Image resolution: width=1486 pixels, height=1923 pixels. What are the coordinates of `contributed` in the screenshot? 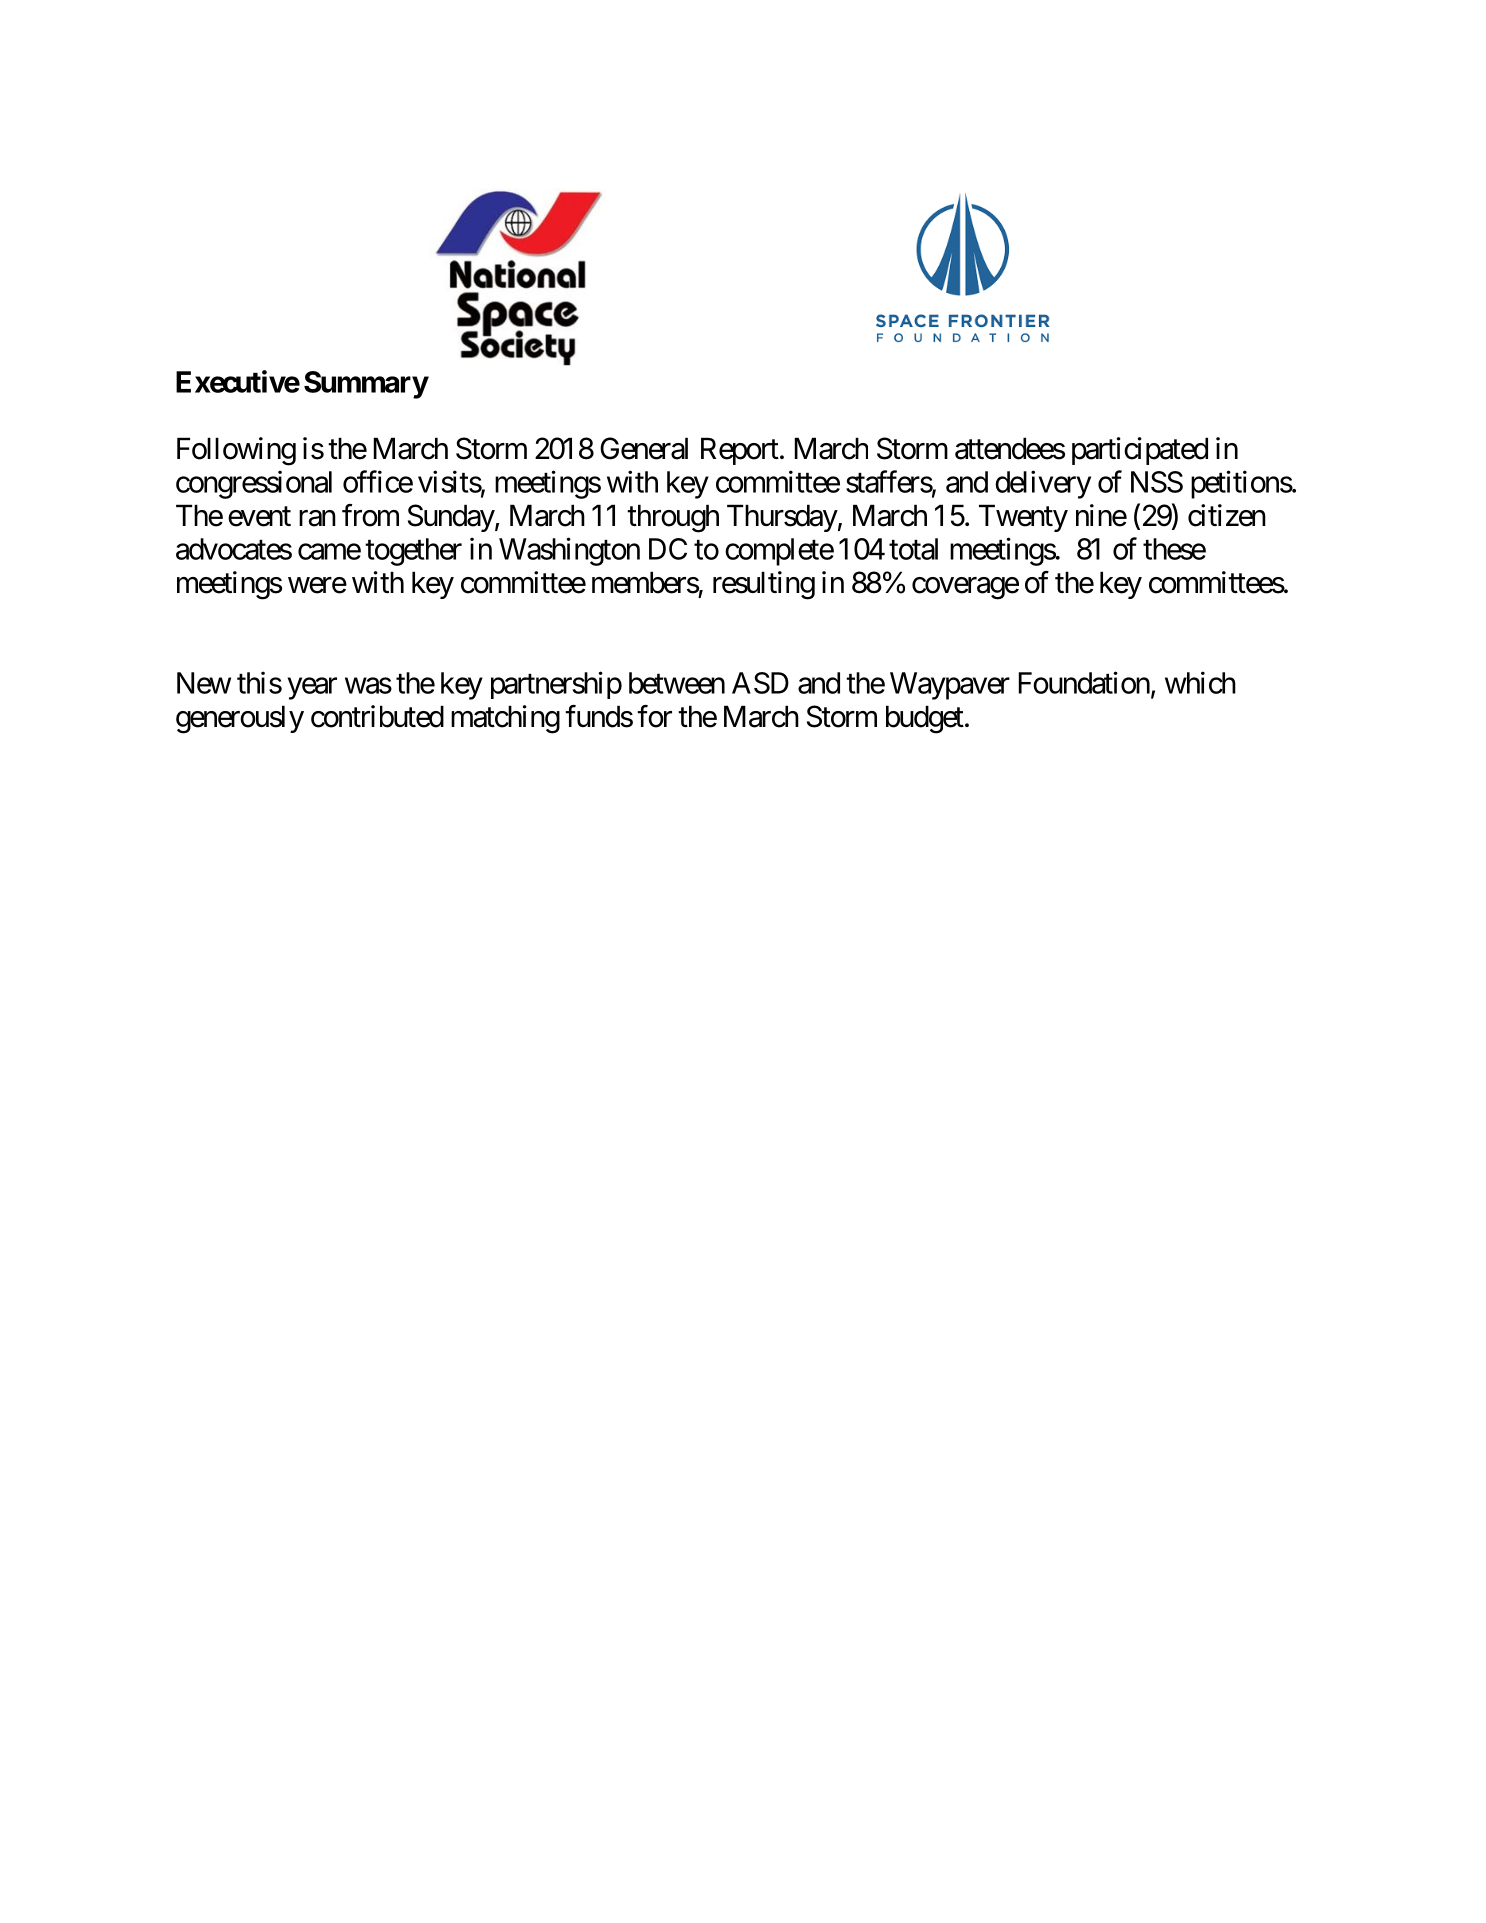 It's located at (377, 716).
